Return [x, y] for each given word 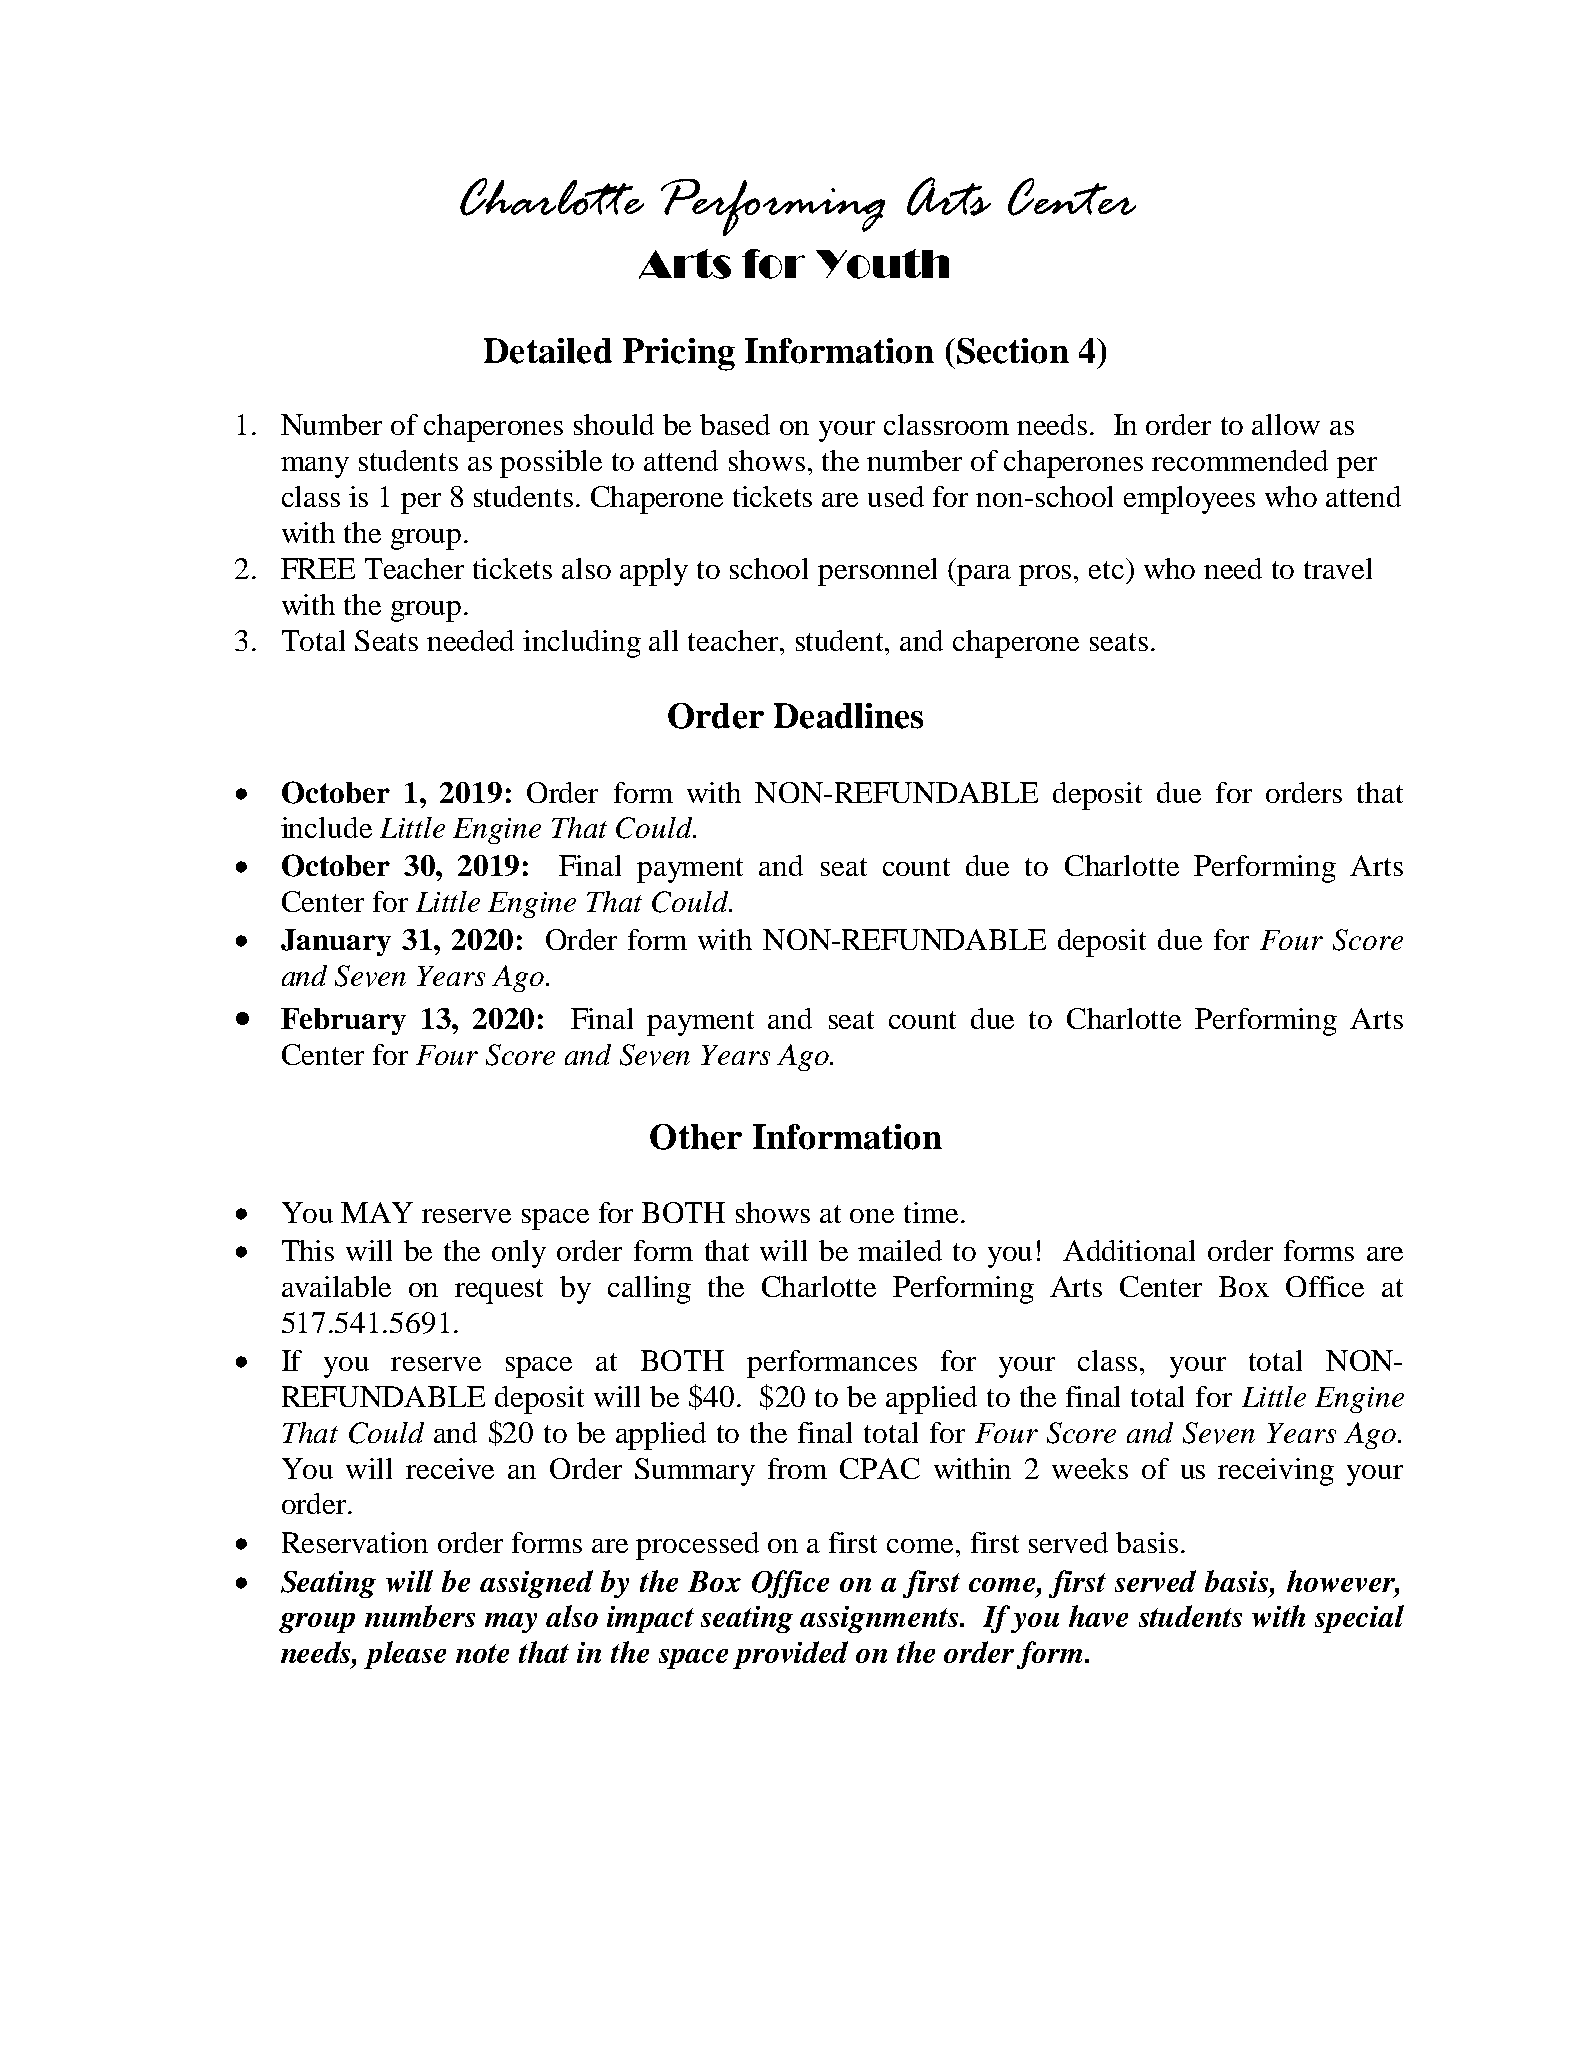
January [336, 942]
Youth [882, 264]
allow [1286, 424]
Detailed [548, 351]
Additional [1129, 1250]
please [405, 1655]
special [1359, 1619]
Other [696, 1137]
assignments [880, 1619]
